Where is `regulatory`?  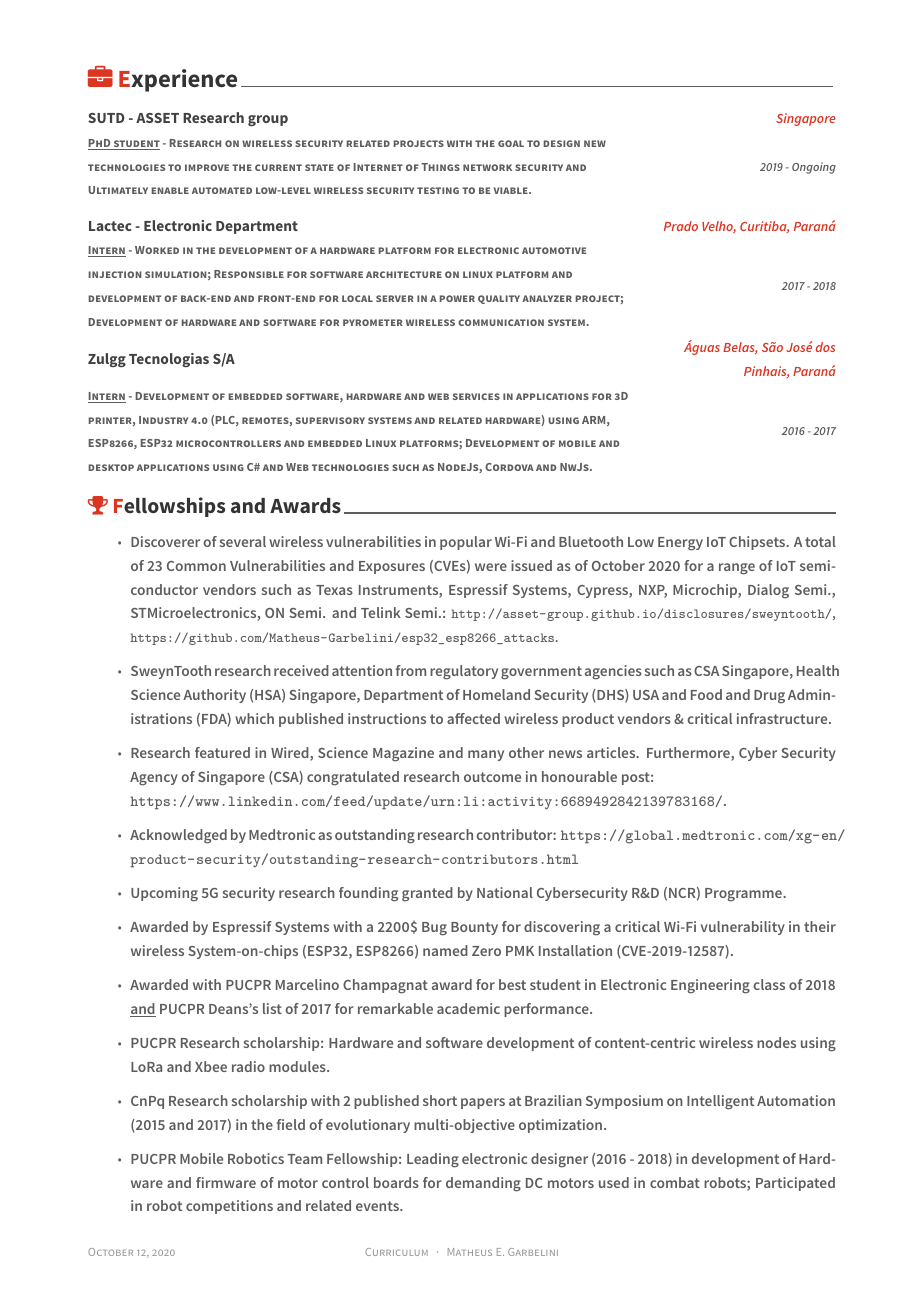 regulatory is located at coordinates (464, 672).
